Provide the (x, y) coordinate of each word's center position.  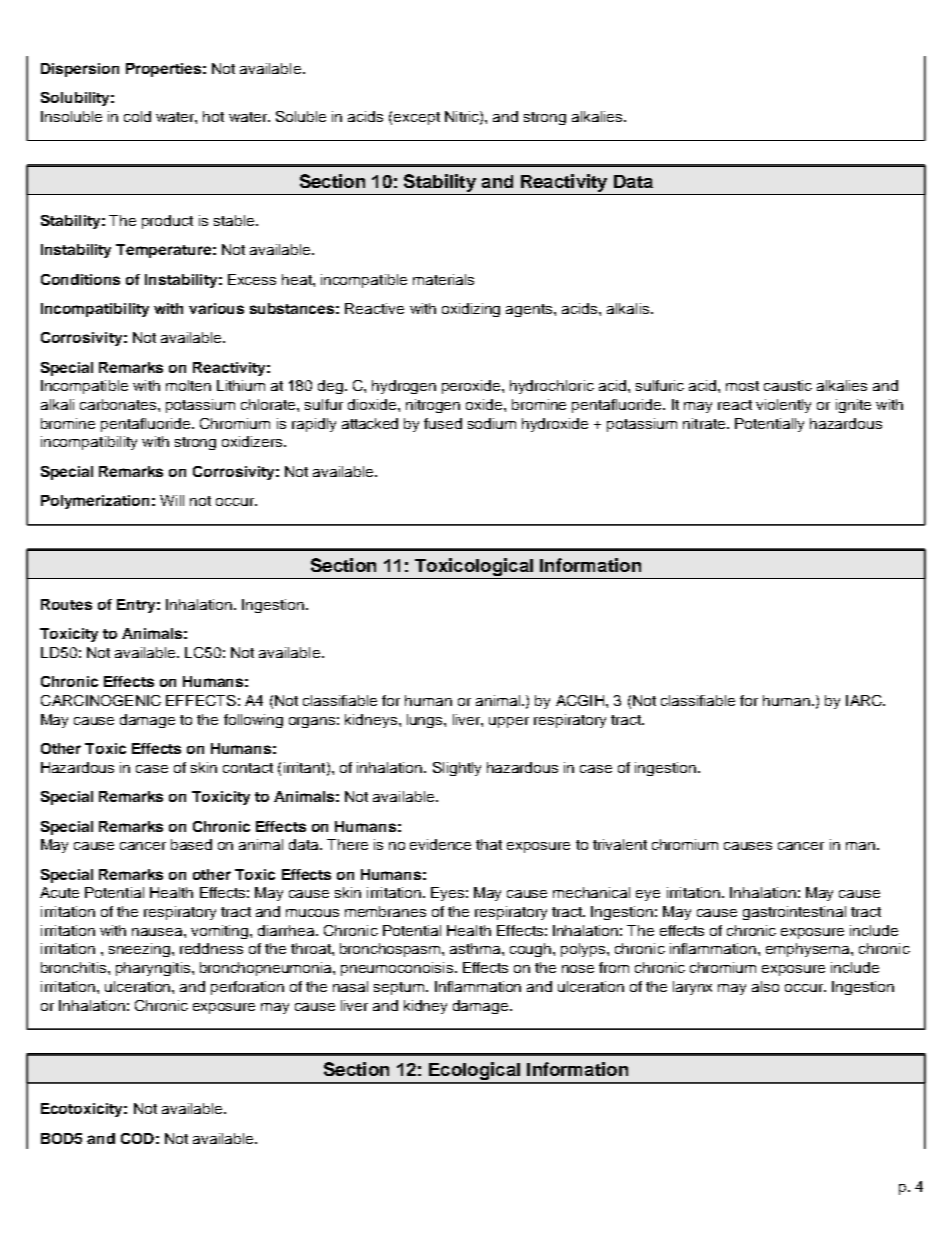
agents (530, 310)
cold (137, 116)
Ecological (474, 1072)
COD (137, 1138)
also (765, 986)
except (417, 118)
